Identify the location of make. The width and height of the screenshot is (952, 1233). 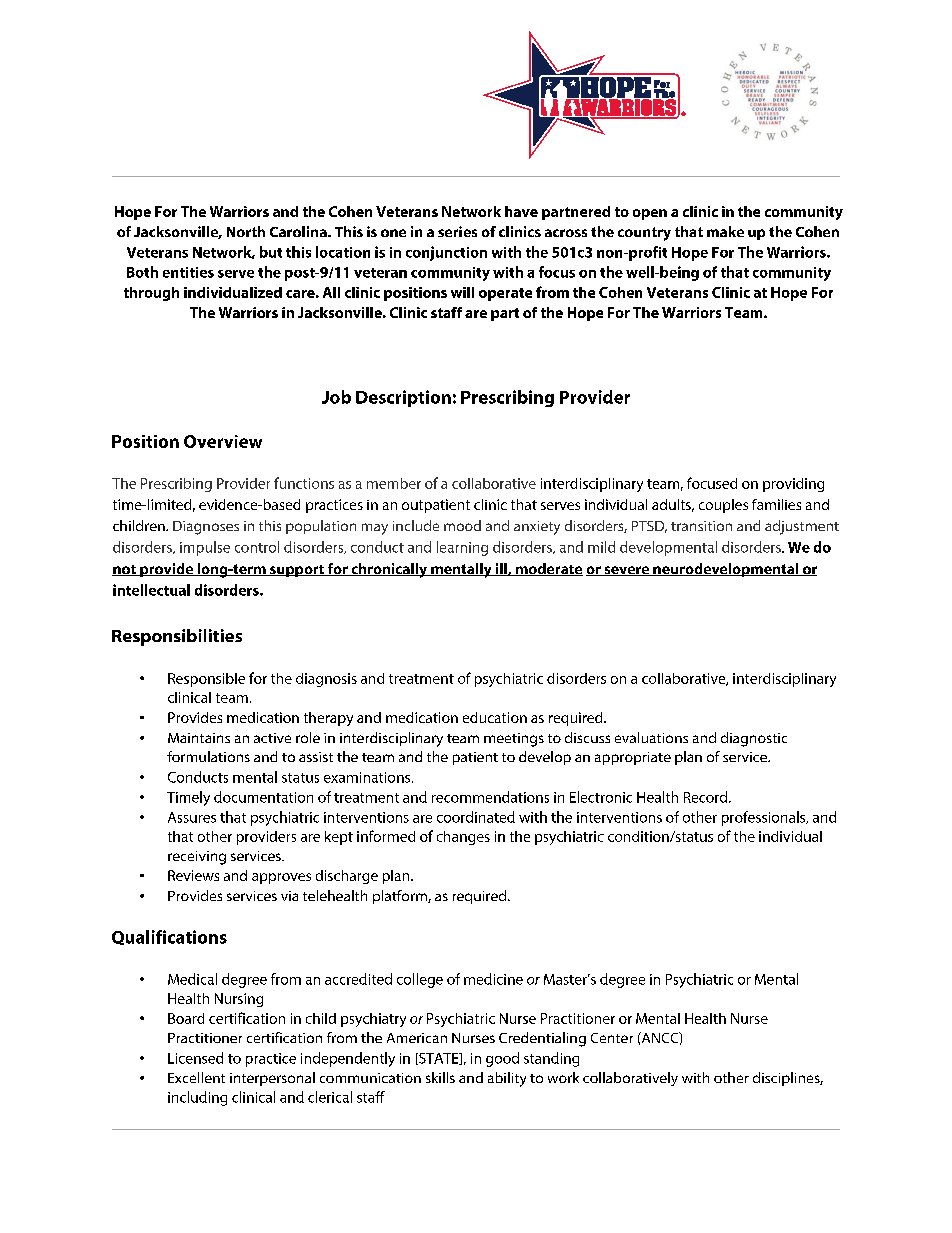
(725, 231).
